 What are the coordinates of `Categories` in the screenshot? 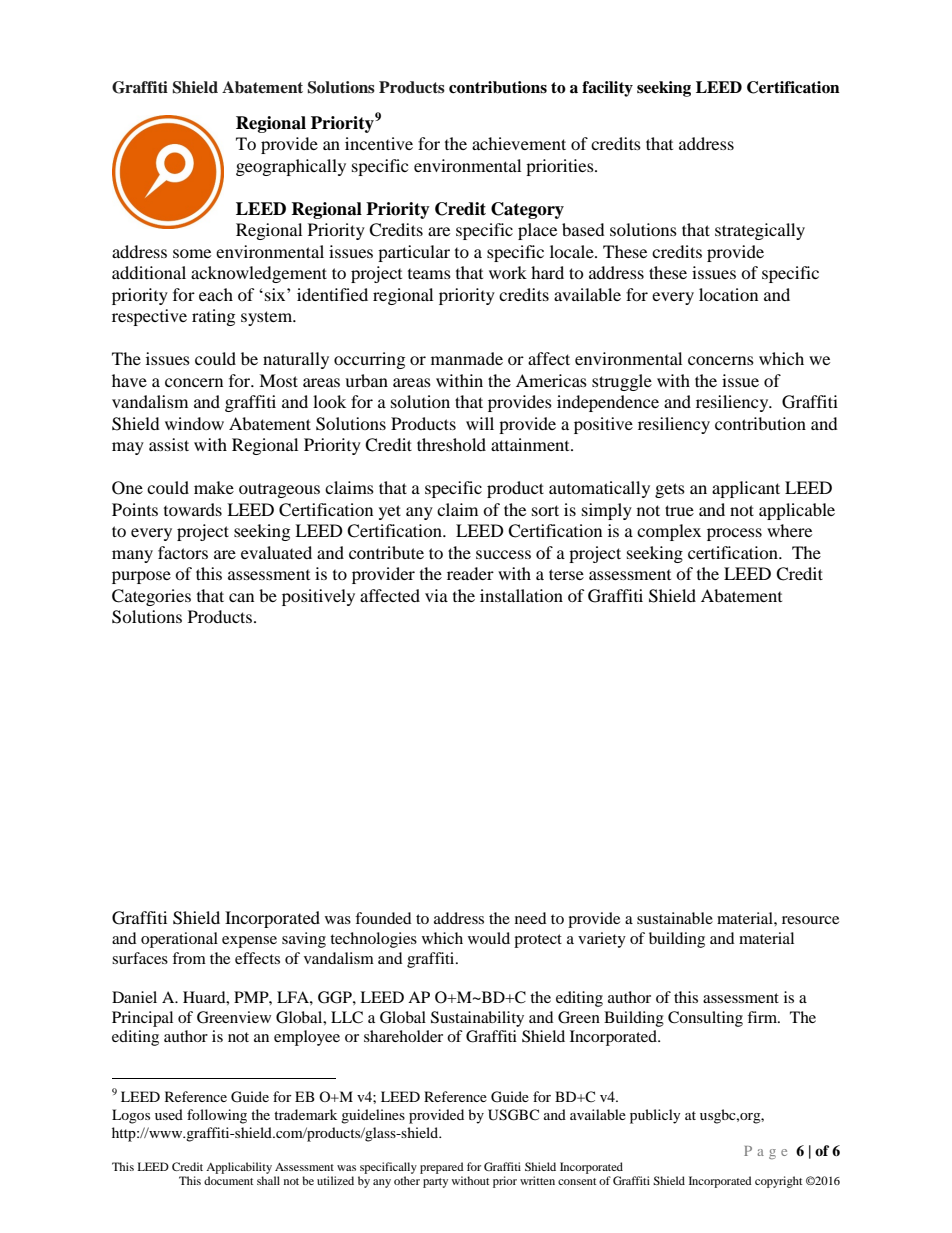 It's located at (151, 597).
